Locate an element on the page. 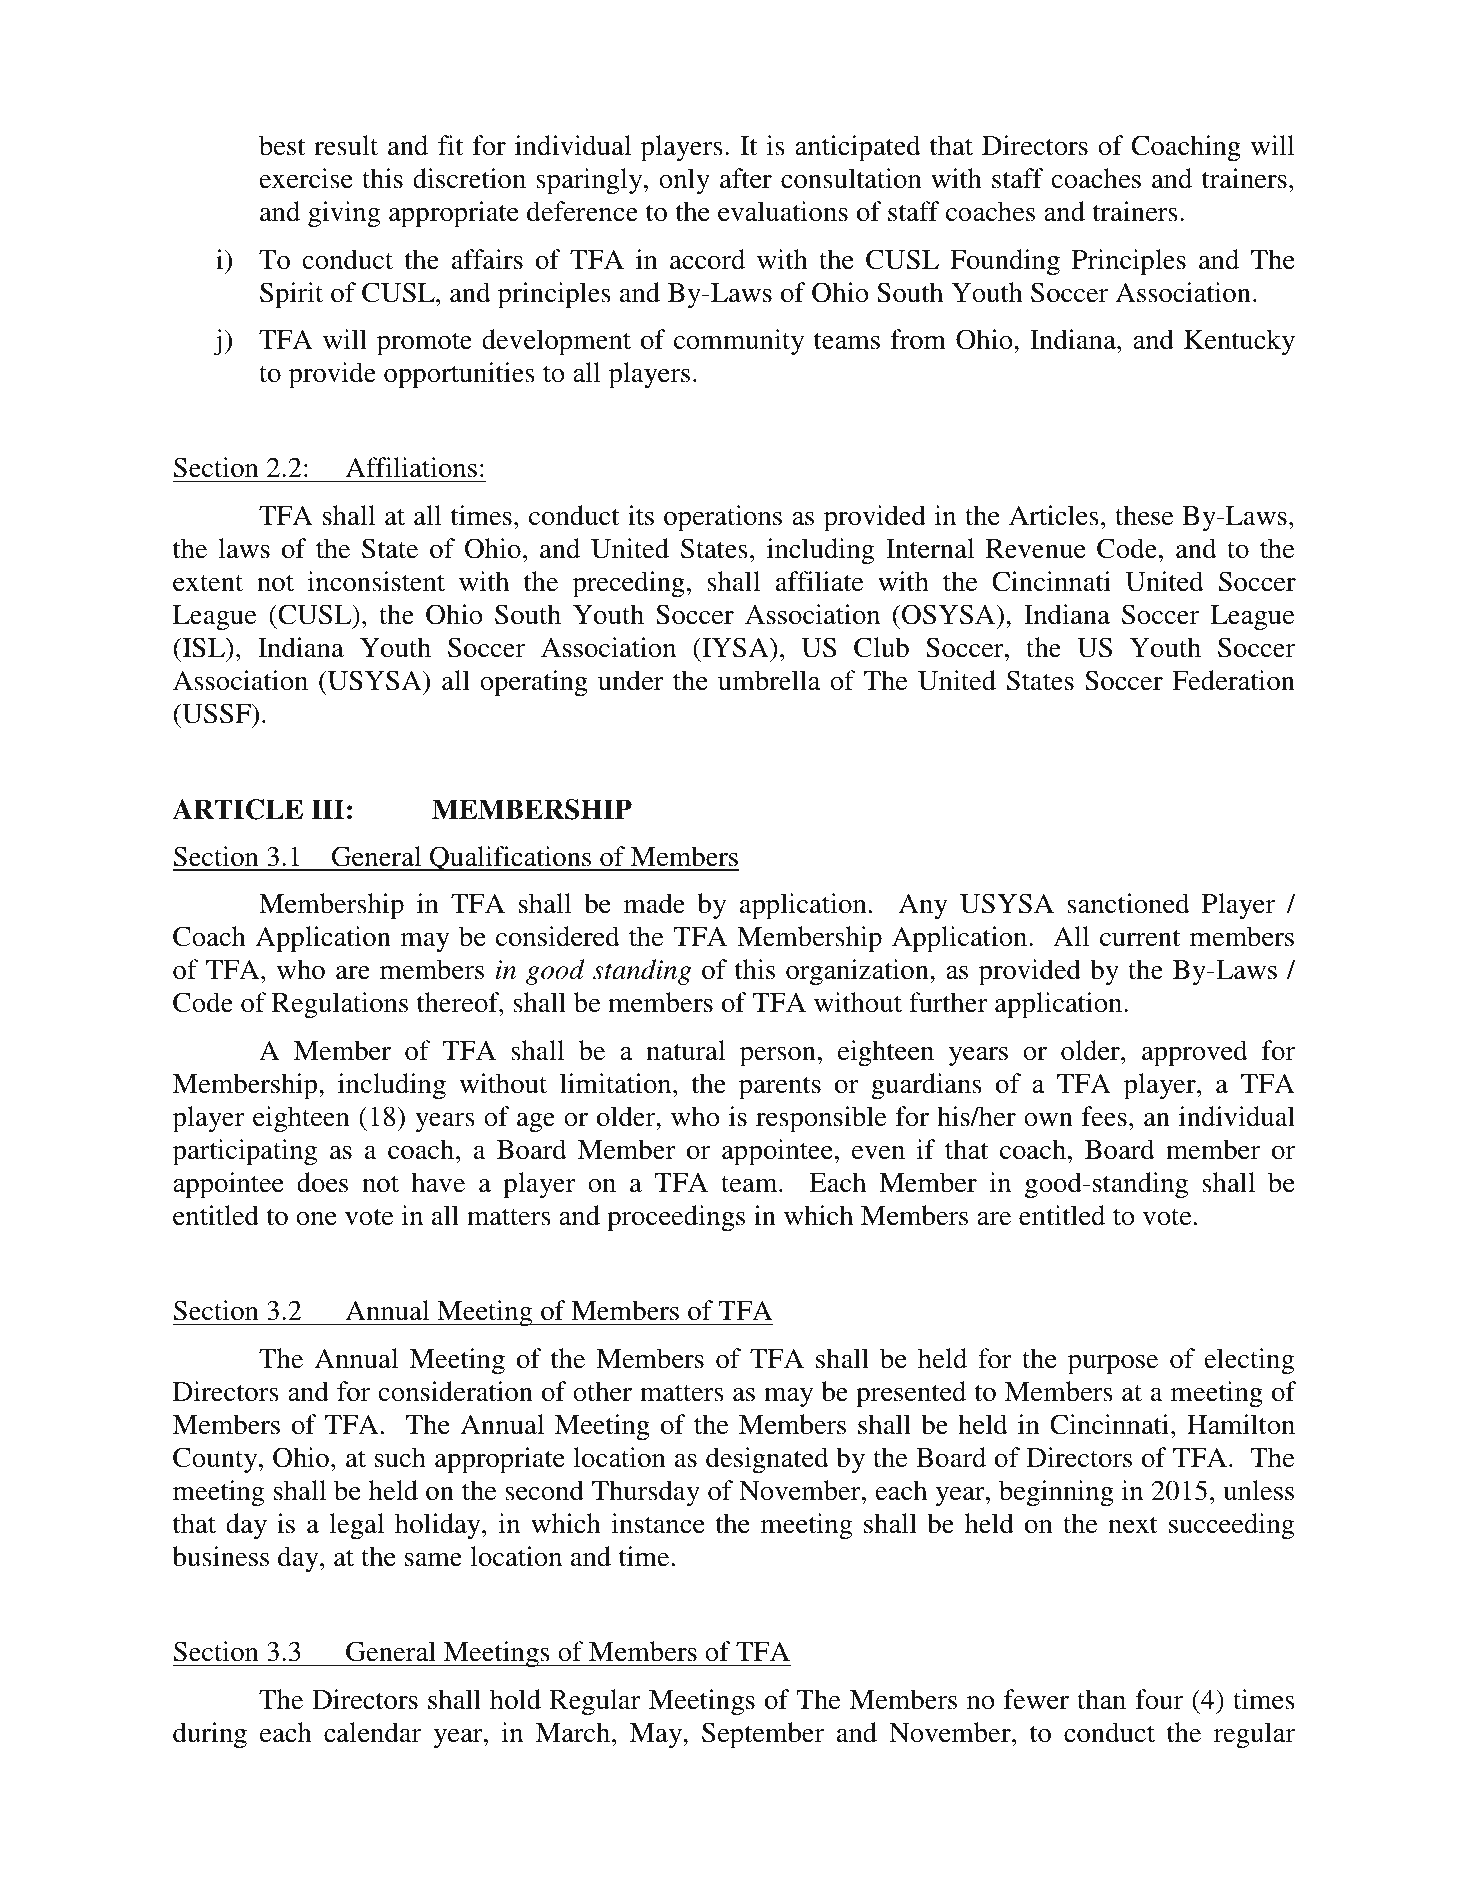 The height and width of the document is (1899, 1468). September is located at coordinates (763, 1735).
